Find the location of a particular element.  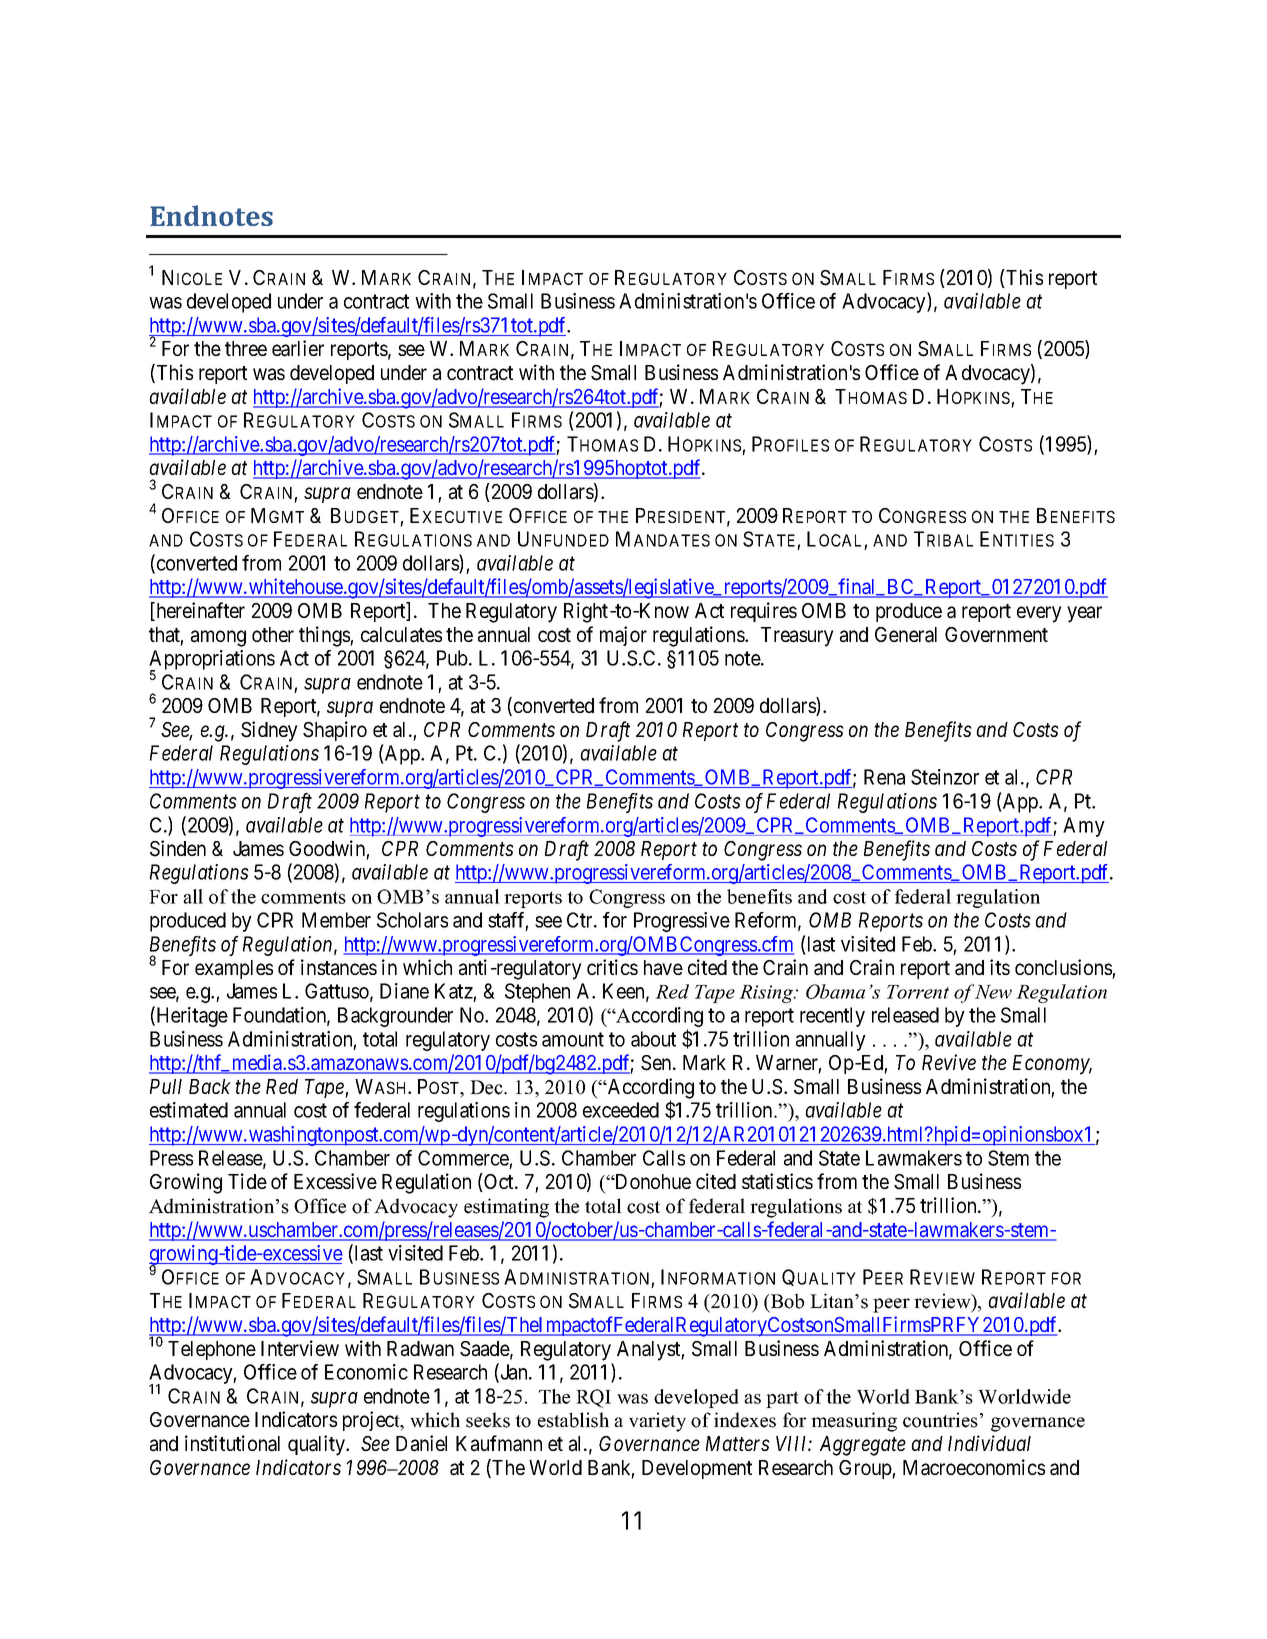

Member is located at coordinates (336, 920).
